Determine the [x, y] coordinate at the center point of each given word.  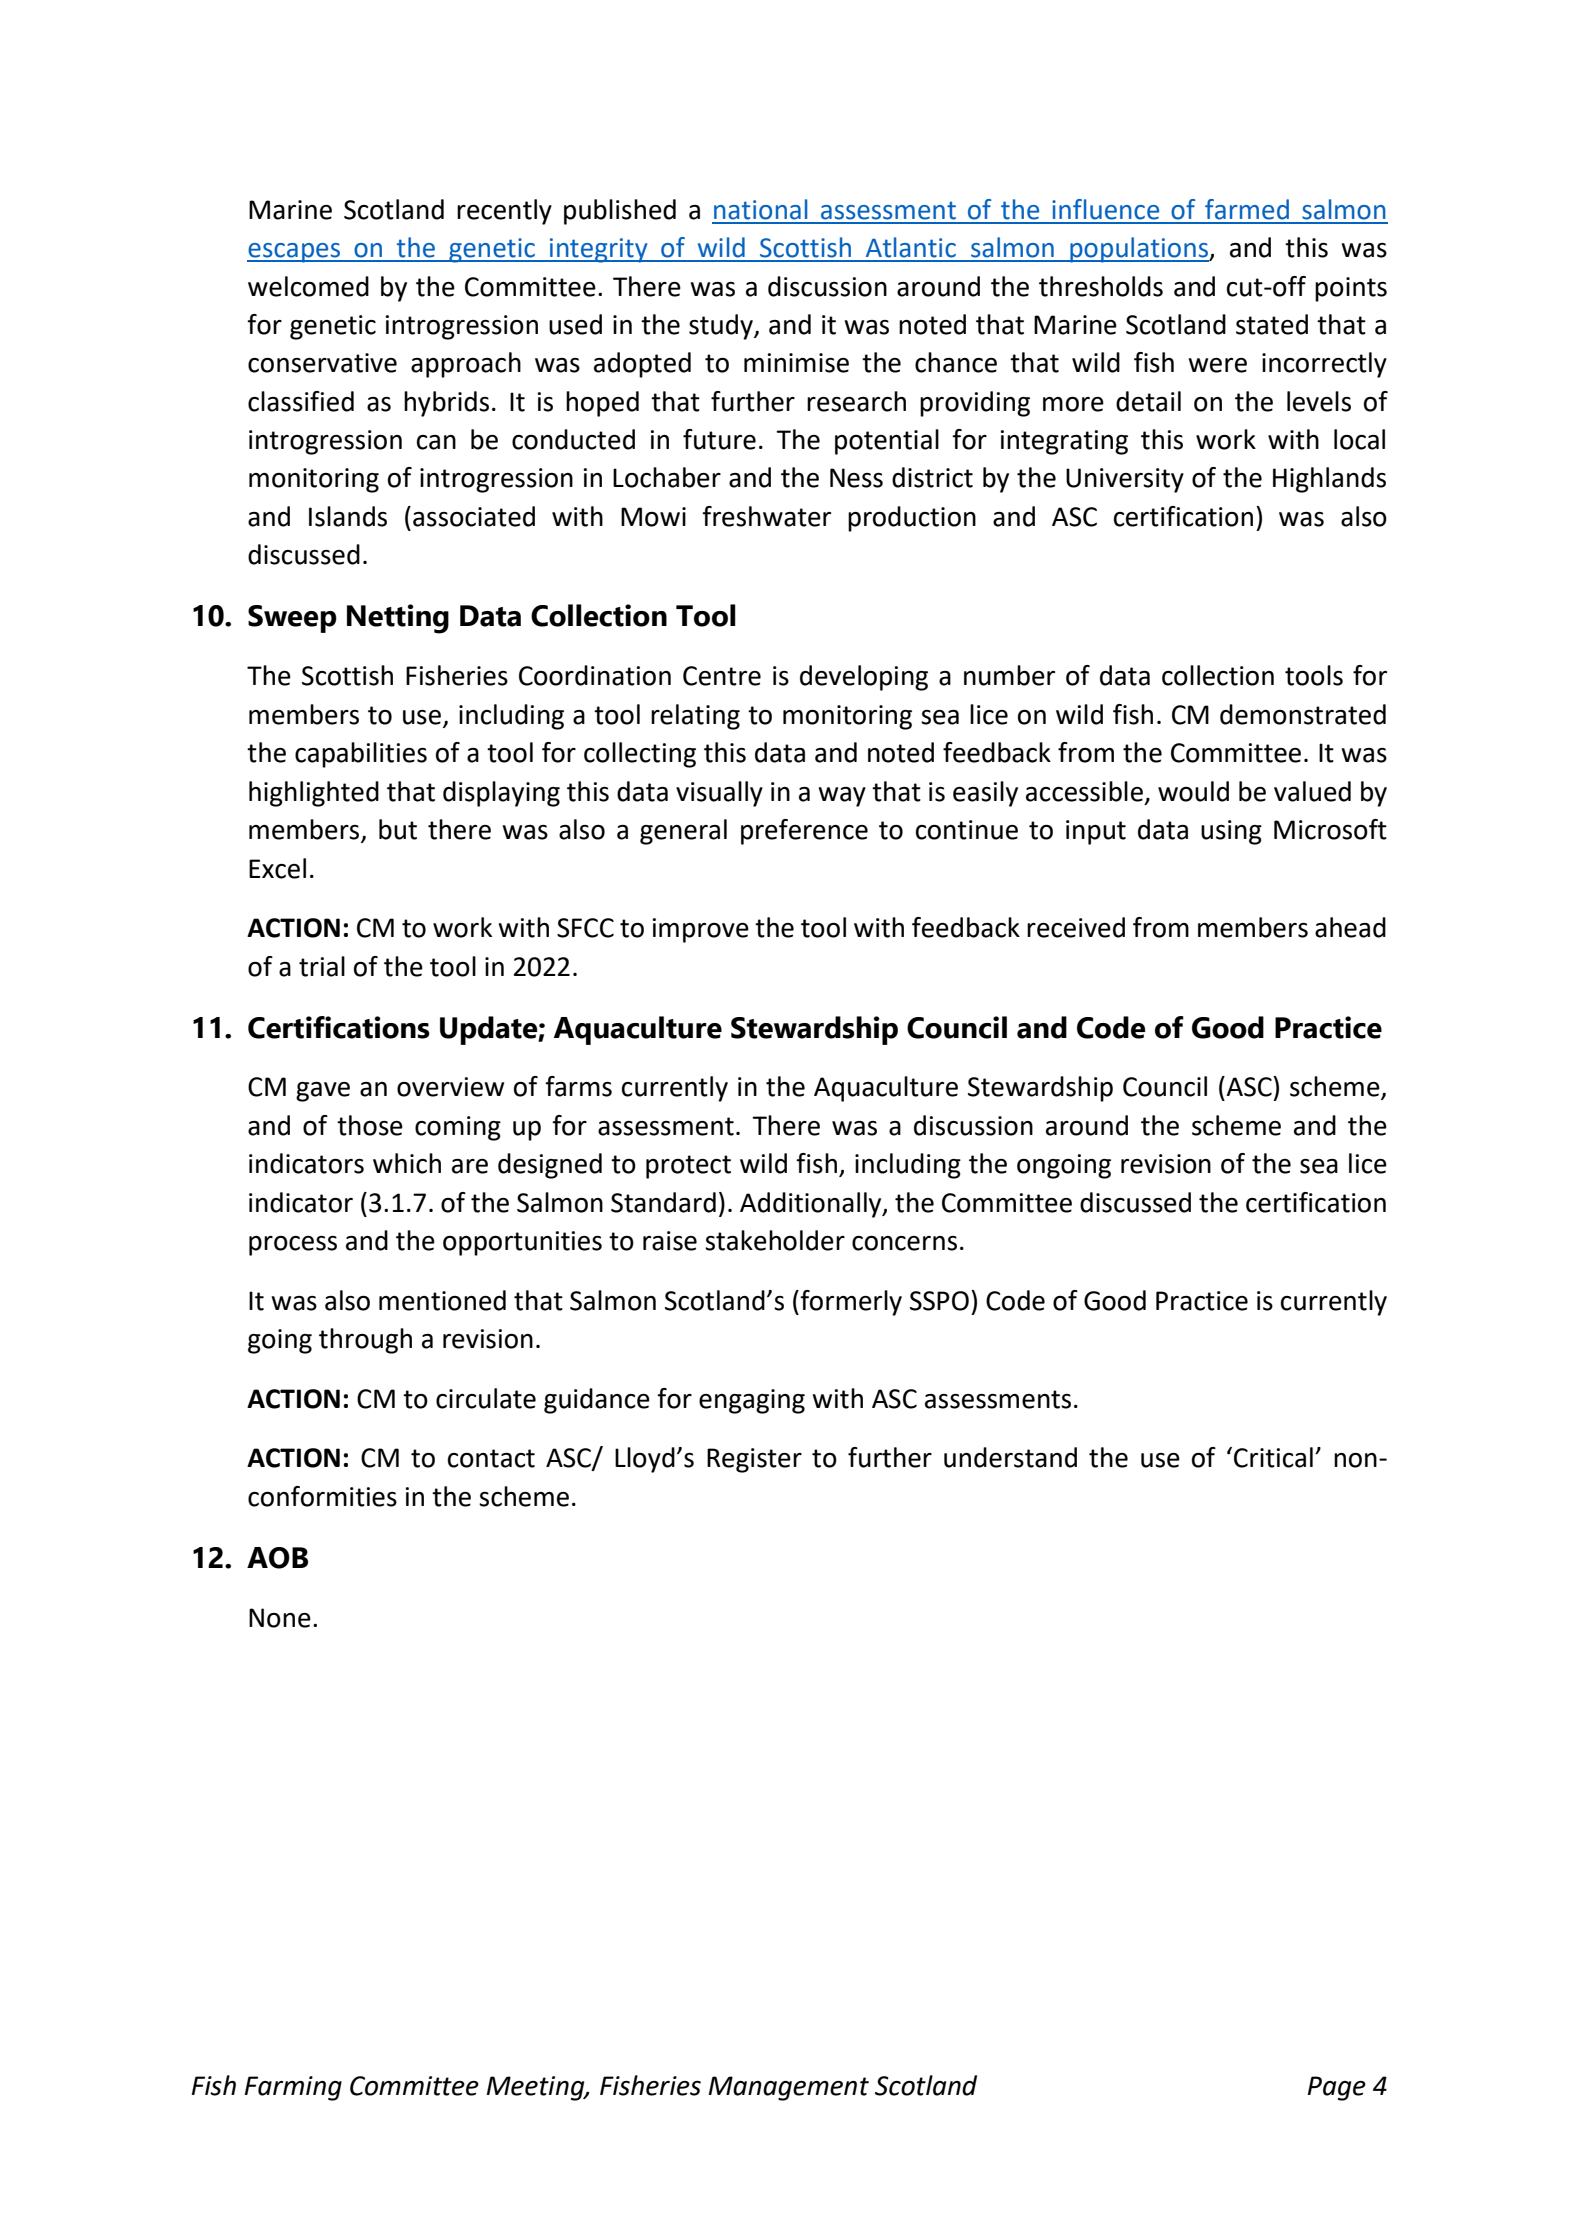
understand [1010, 1457]
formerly [850, 1303]
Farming [293, 2088]
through [365, 1341]
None [280, 1618]
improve [701, 930]
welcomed [308, 286]
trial [322, 966]
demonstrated [1303, 714]
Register [754, 1460]
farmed [1247, 209]
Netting [398, 619]
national [760, 209]
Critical [1273, 1457]
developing [864, 678]
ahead [1350, 927]
